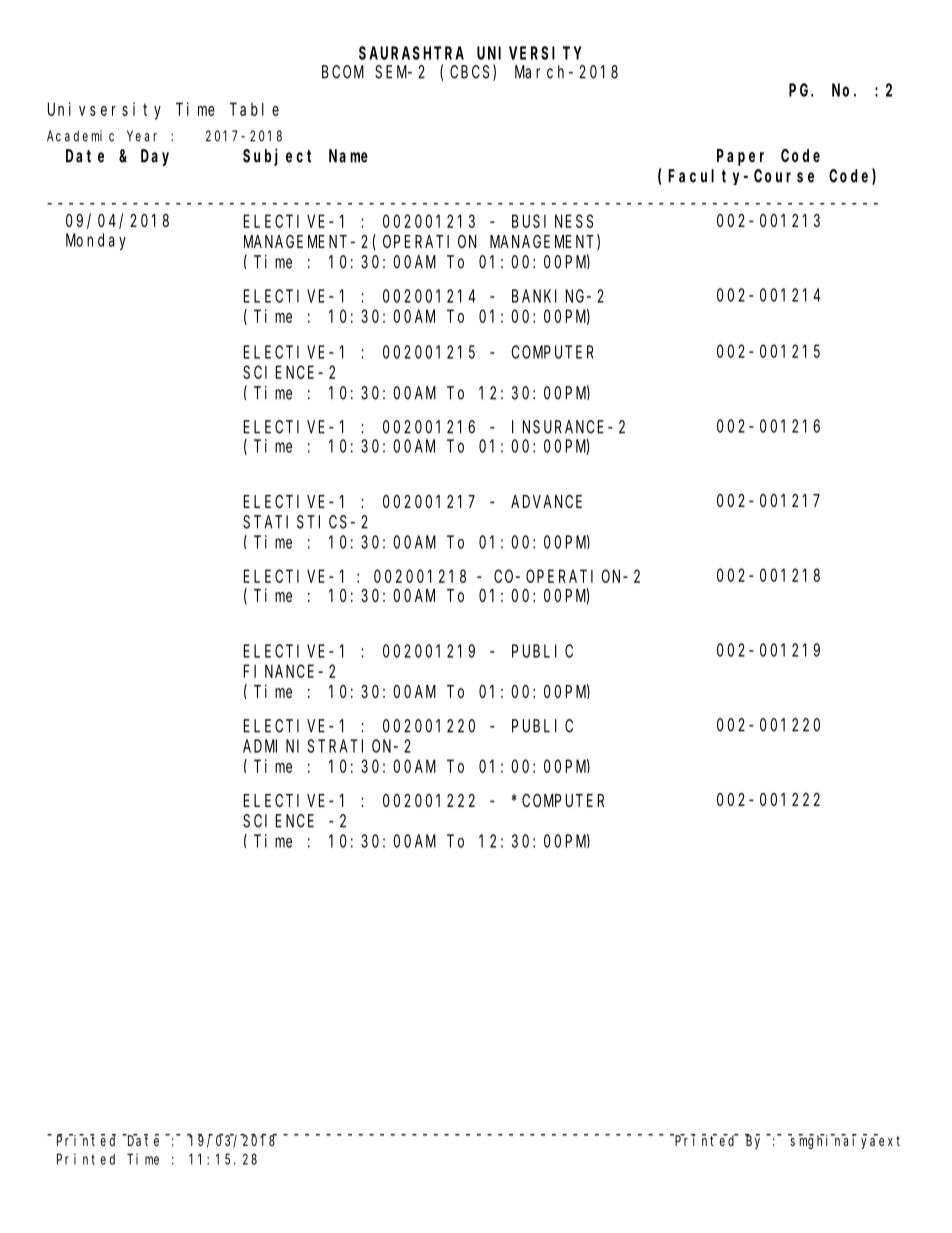 This document has height=1233, width=952. What do you see at coordinates (546, 501) in the document?
I see `ADVANCE` at bounding box center [546, 501].
